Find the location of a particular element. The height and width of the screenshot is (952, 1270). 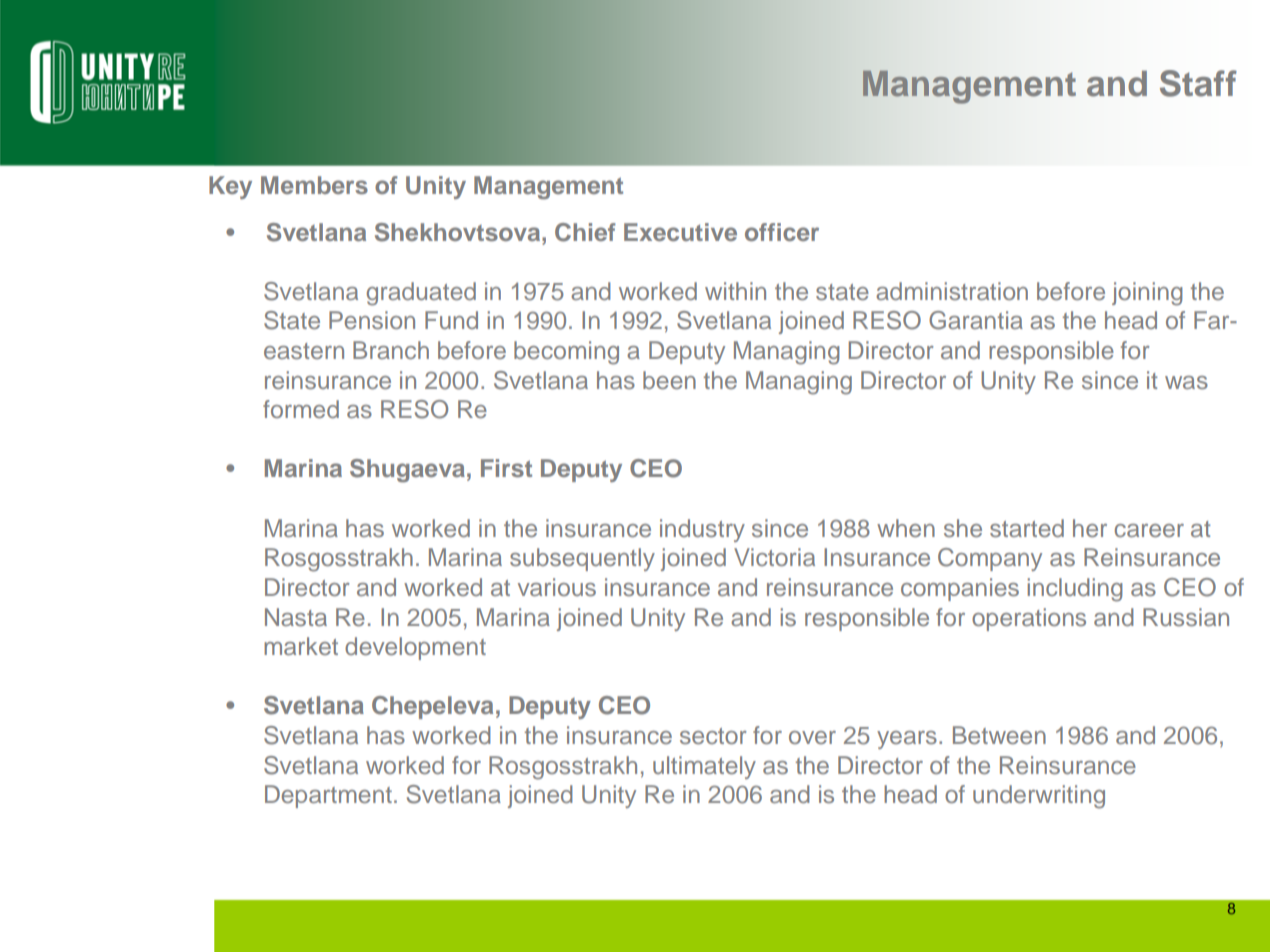

Pension is located at coordinates (372, 320).
